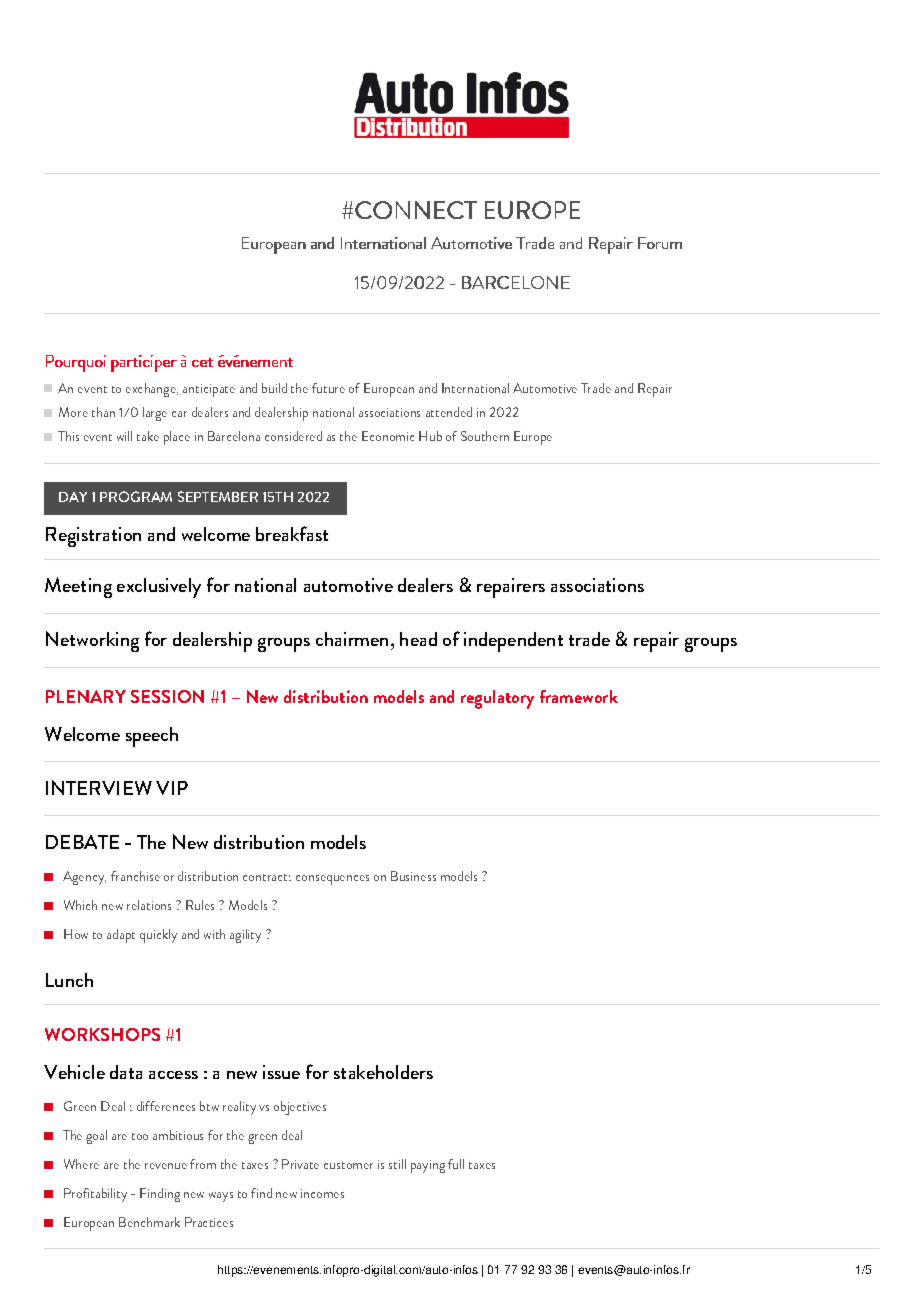 This screenshot has height=1308, width=924. What do you see at coordinates (149, 1222) in the screenshot?
I see `Benchmark` at bounding box center [149, 1222].
